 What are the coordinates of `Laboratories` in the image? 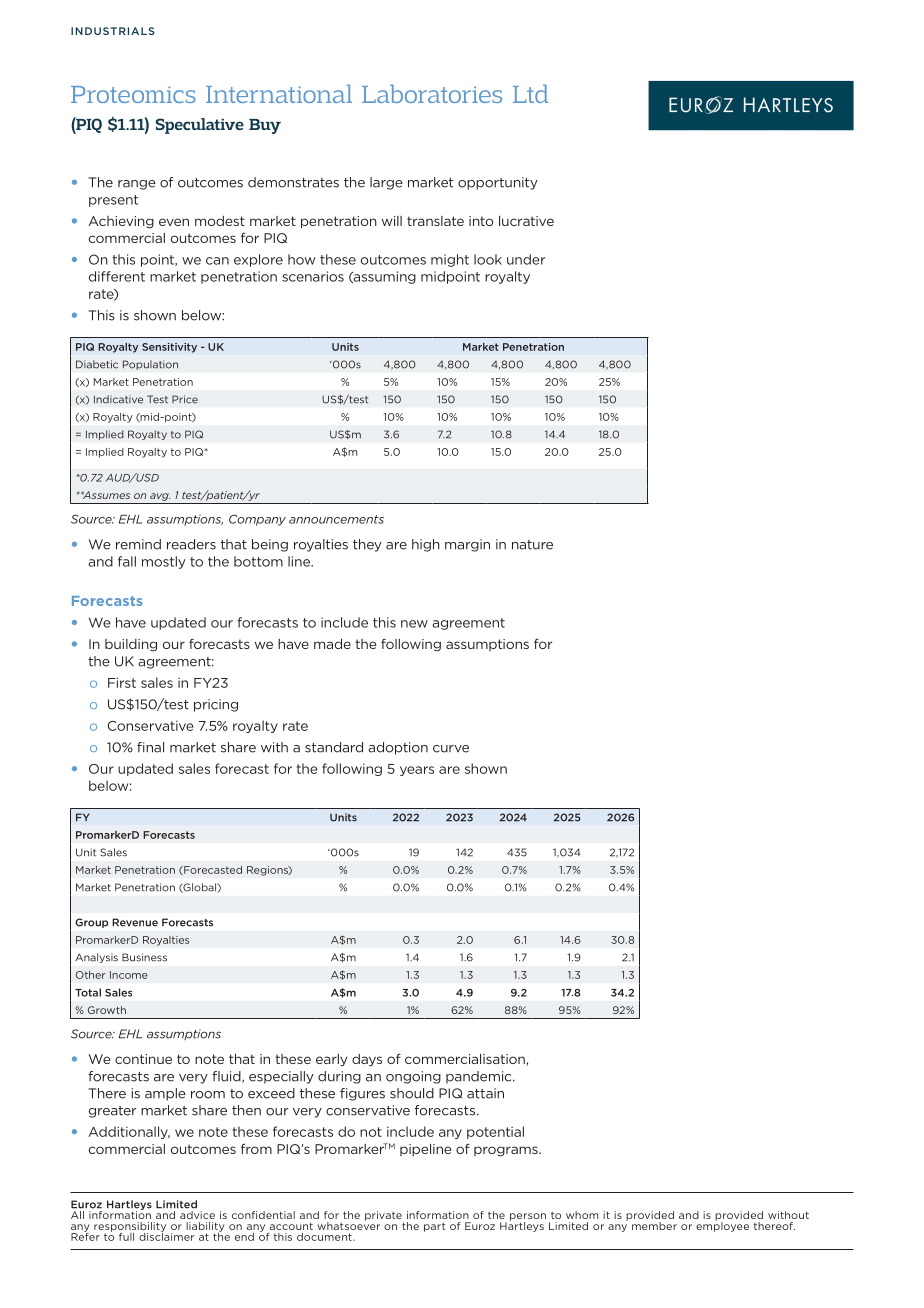 It's located at (432, 93).
